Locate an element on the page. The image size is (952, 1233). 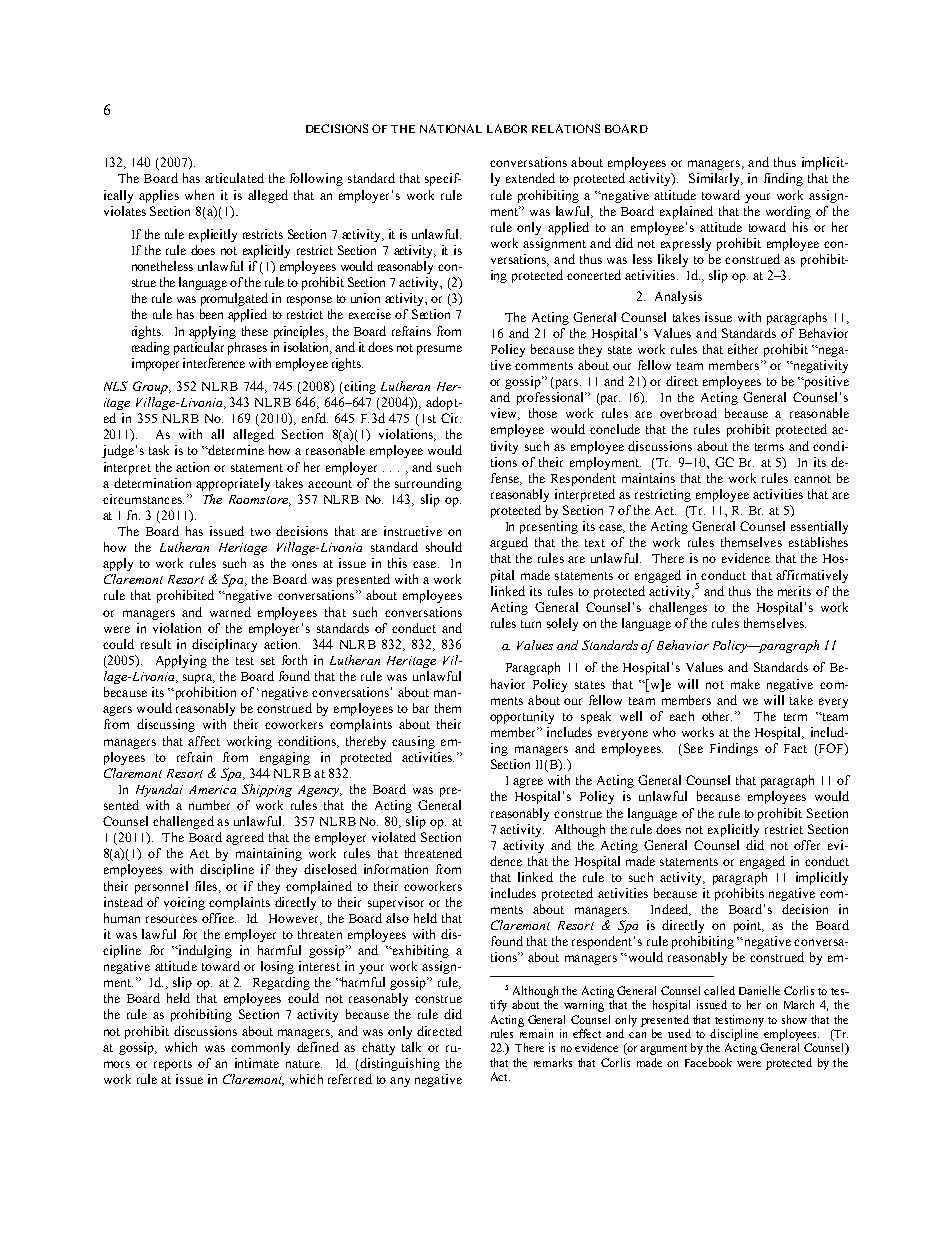
surrounding is located at coordinates (428, 484).
